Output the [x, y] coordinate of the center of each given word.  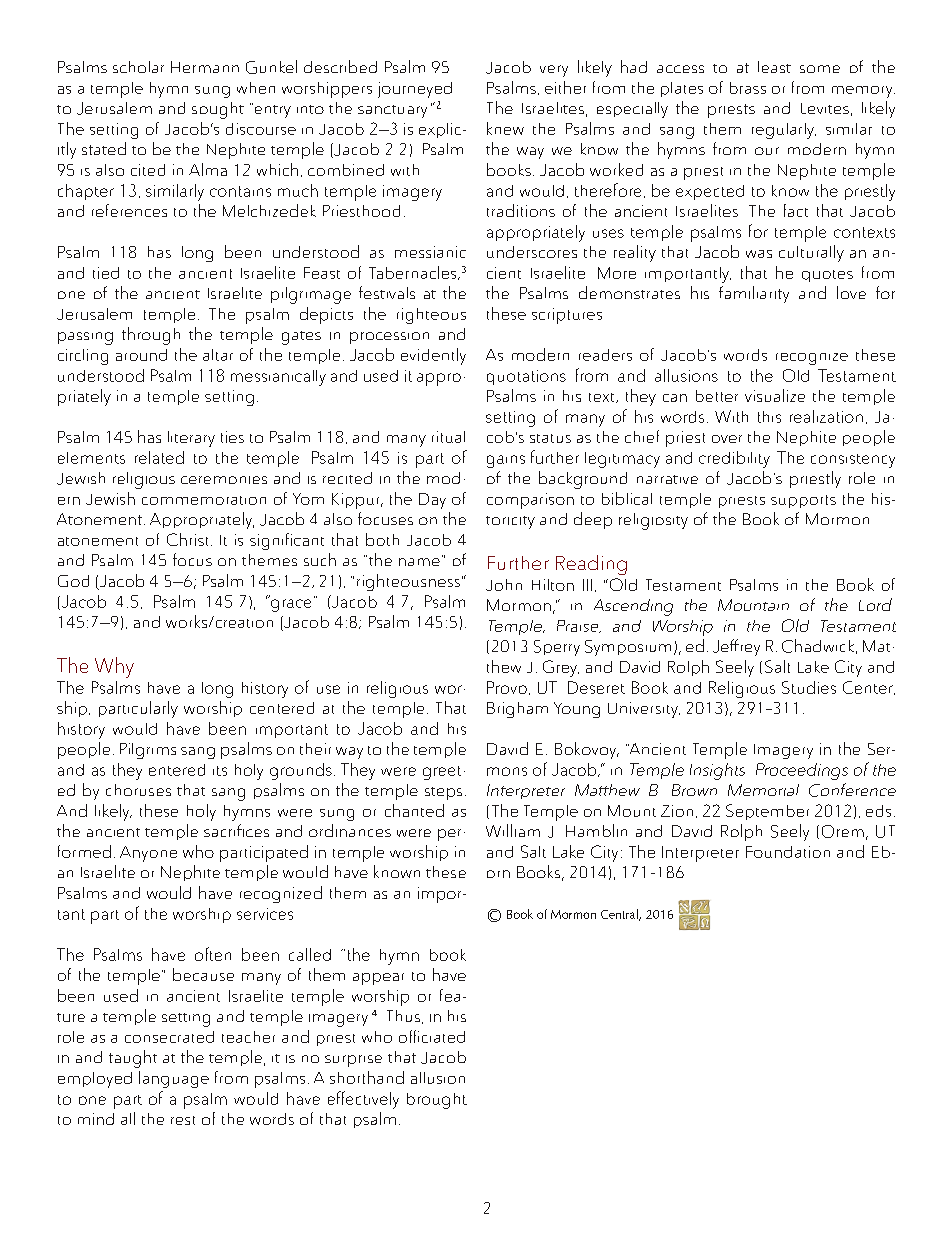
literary [191, 439]
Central [620, 915]
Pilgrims [148, 751]
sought [218, 110]
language [174, 1079]
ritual [448, 437]
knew [505, 128]
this [769, 417]
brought [437, 1101]
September [767, 812]
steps [443, 793]
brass [748, 88]
